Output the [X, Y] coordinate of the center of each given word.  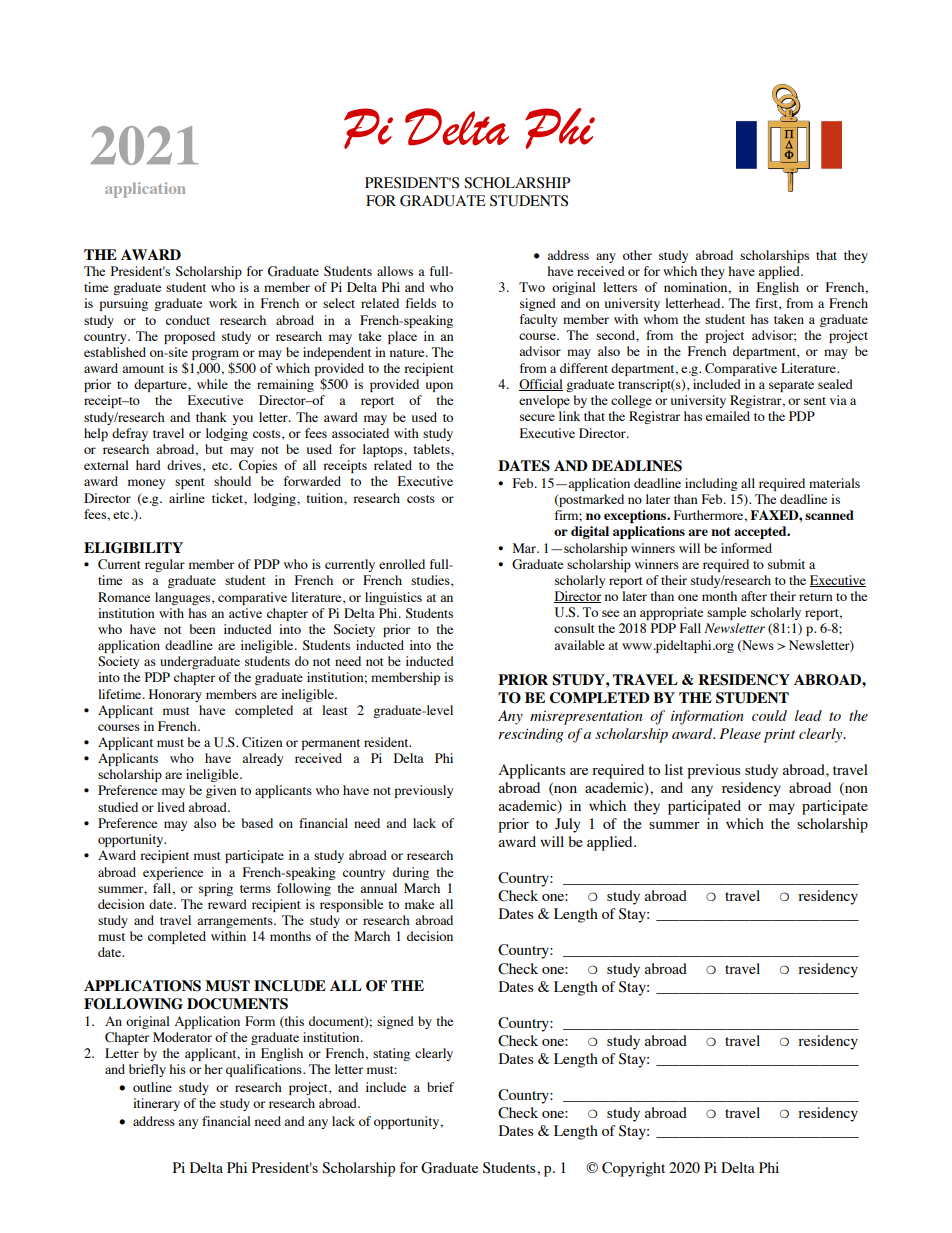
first [767, 304]
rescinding [531, 735]
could [769, 715]
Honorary [175, 695]
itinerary [156, 1104]
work [223, 303]
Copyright [633, 1169]
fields [420, 303]
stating [391, 1054]
